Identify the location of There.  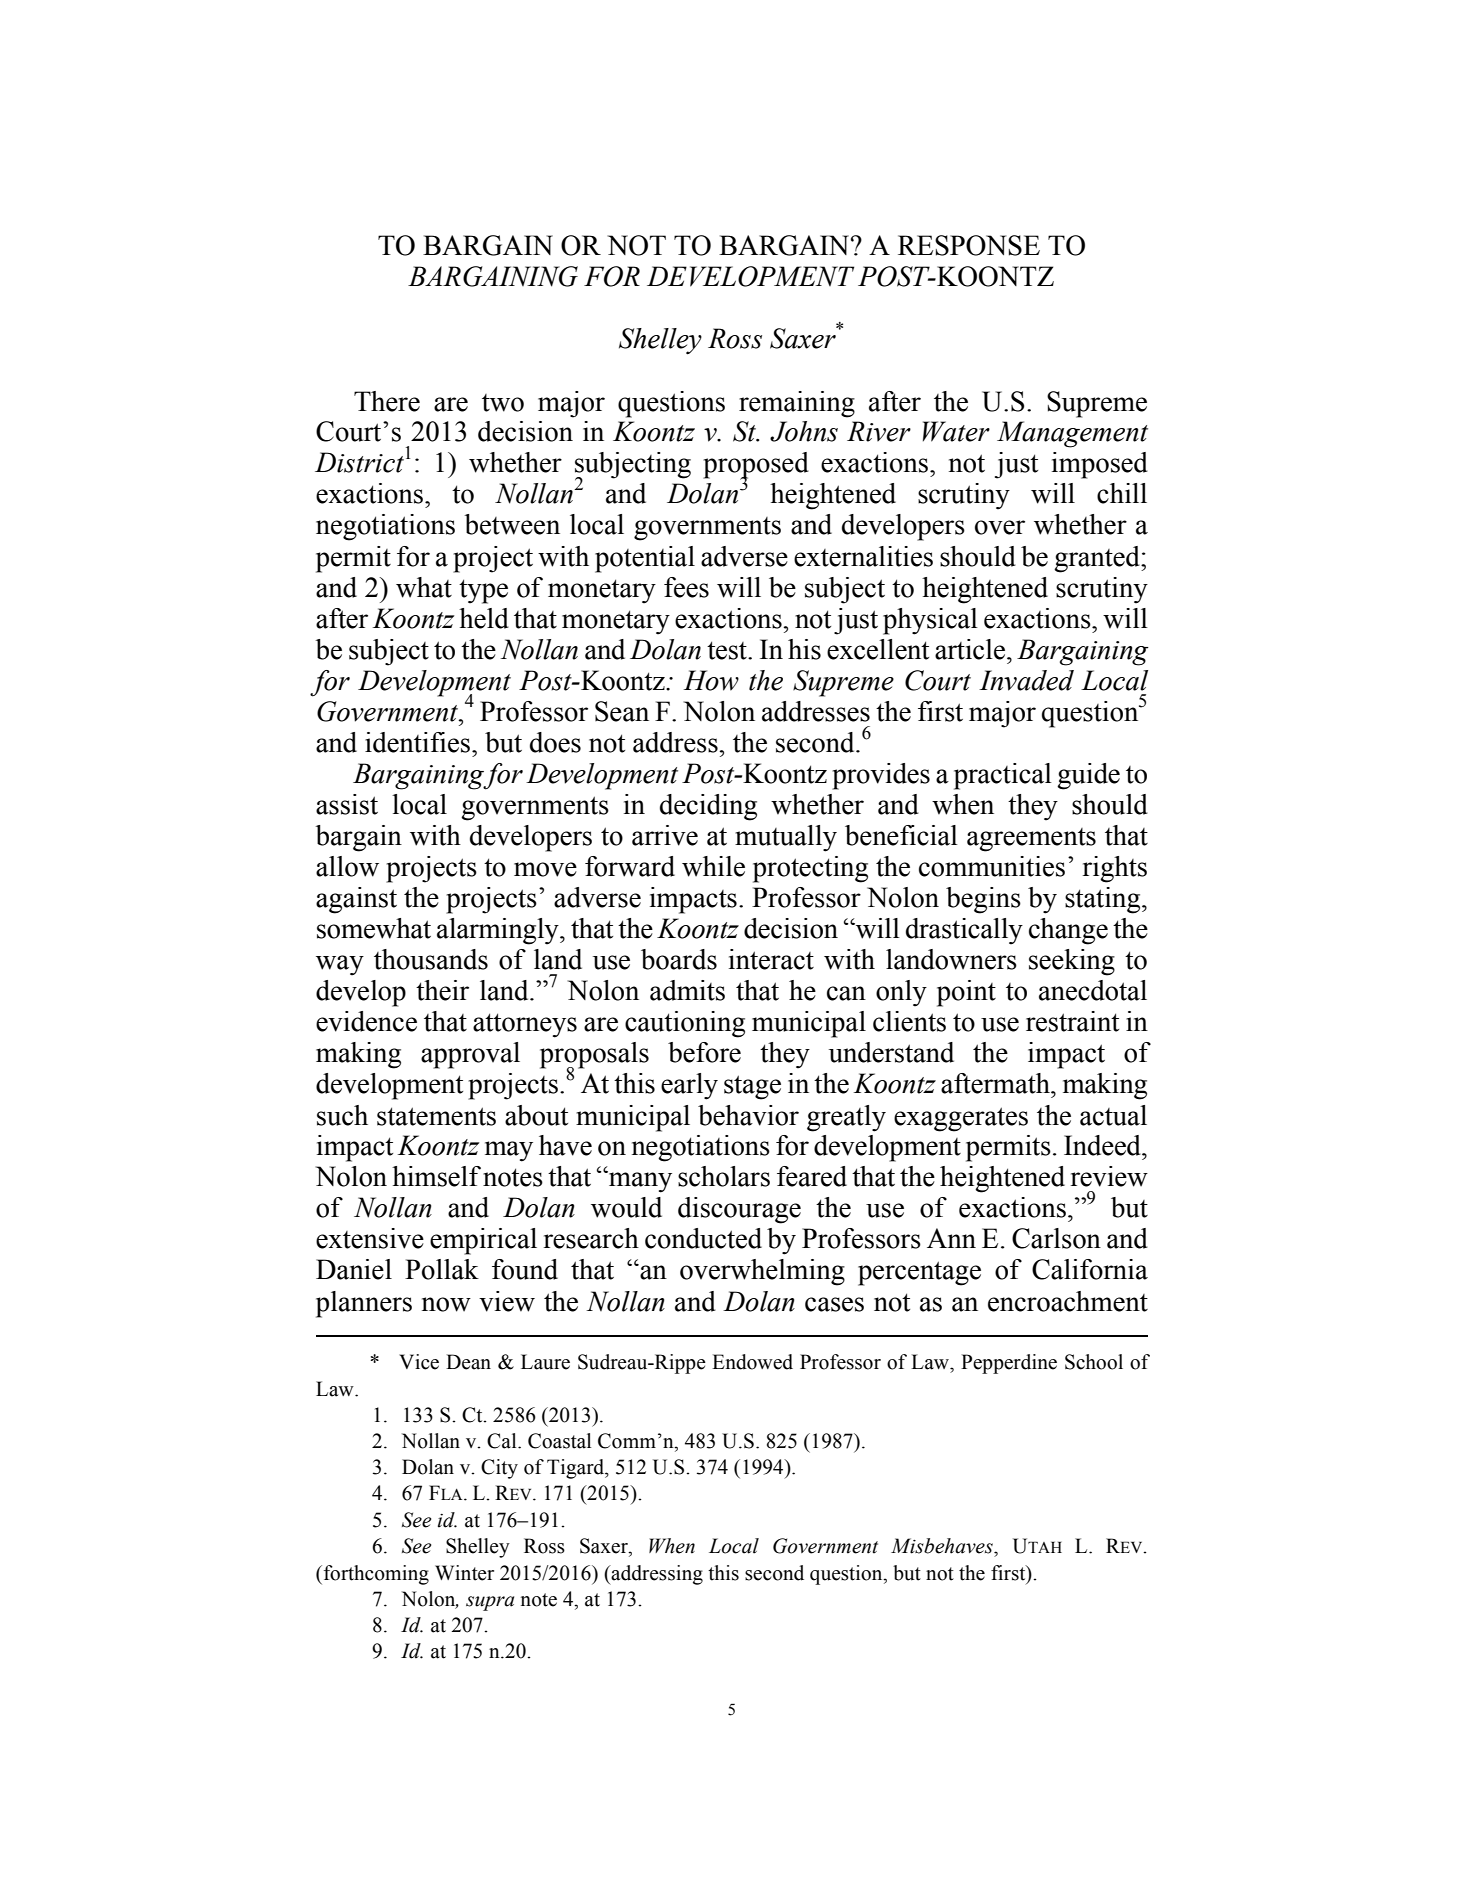
(387, 401).
